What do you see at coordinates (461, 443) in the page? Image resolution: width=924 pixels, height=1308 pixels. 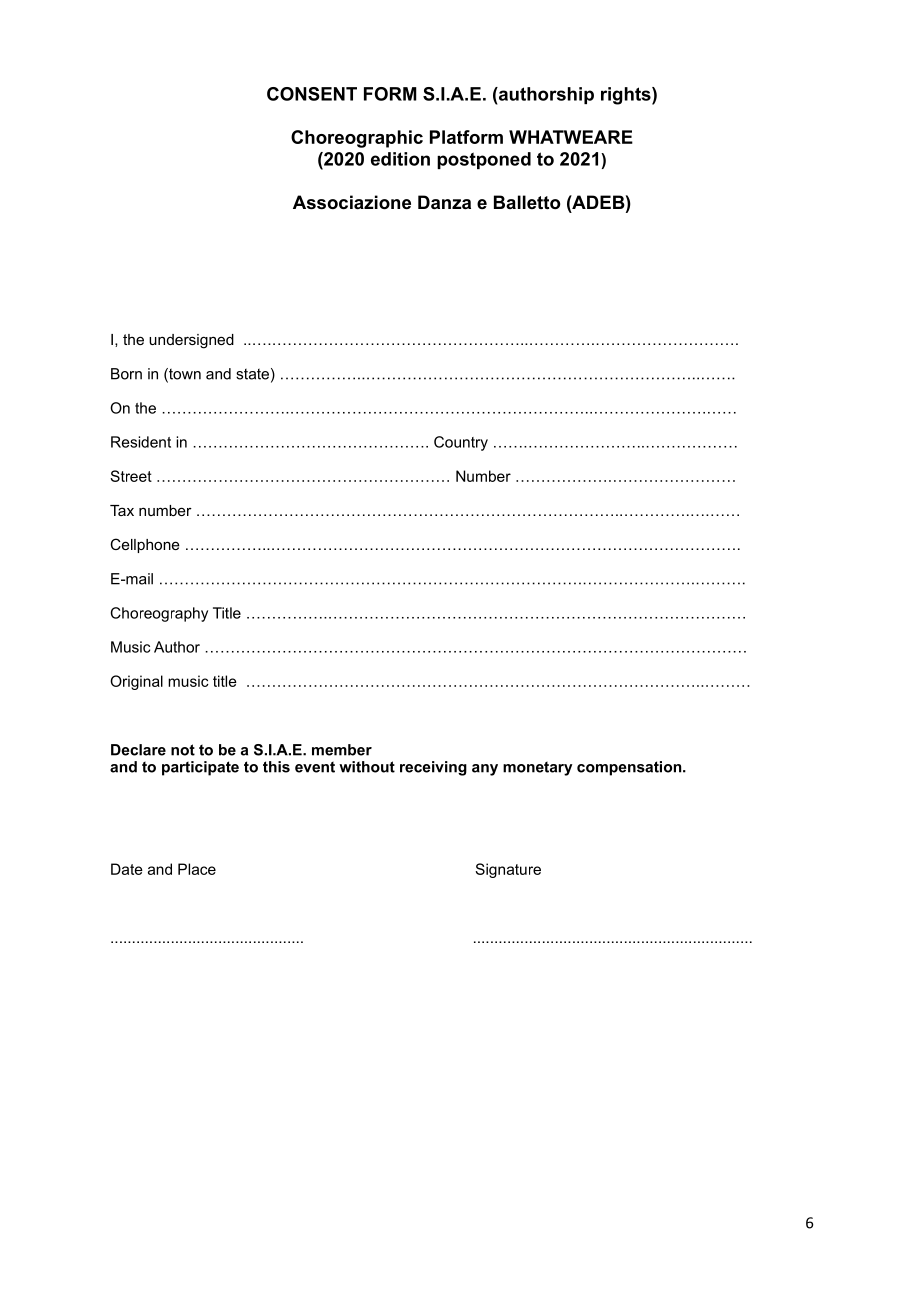 I see `Country` at bounding box center [461, 443].
